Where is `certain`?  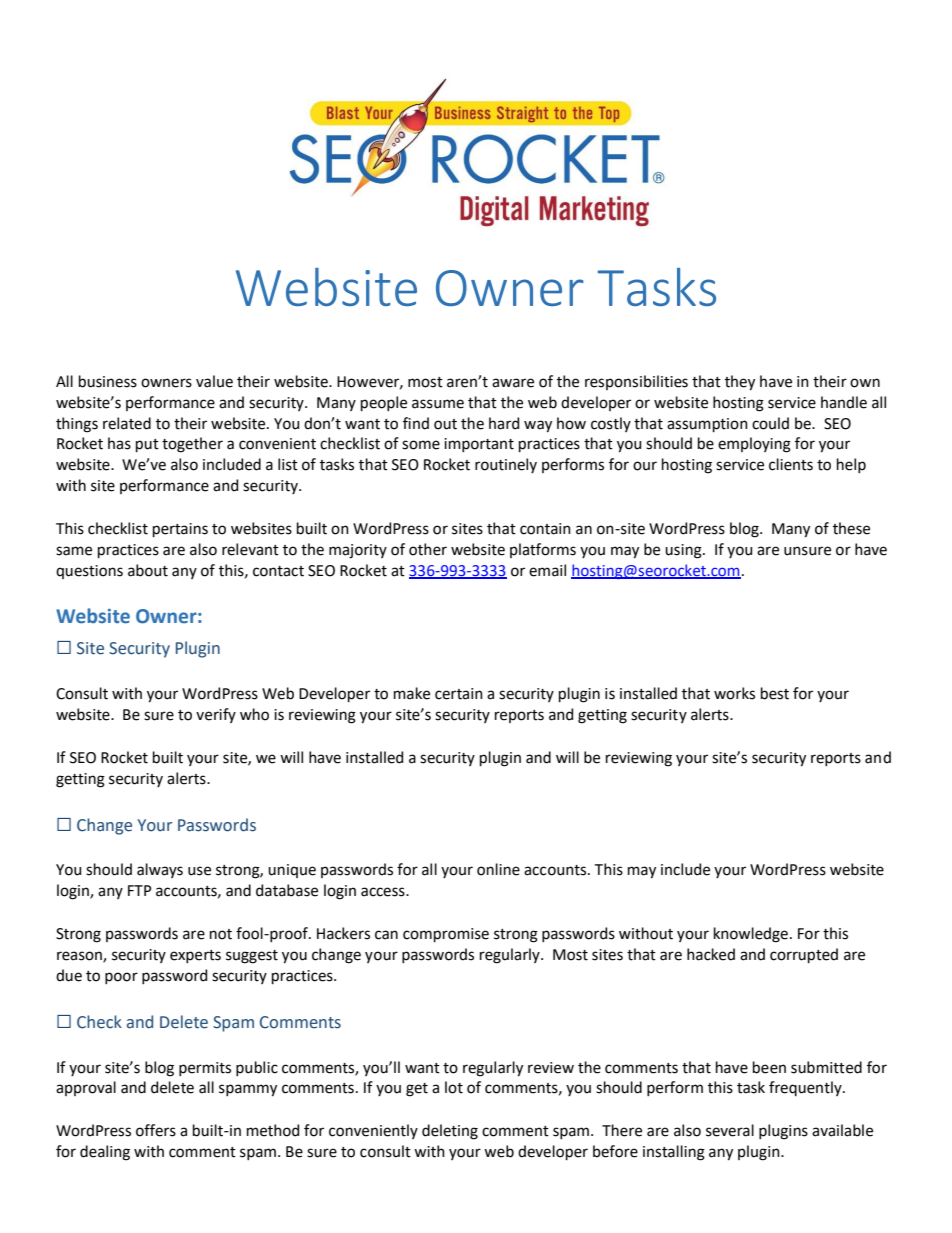 certain is located at coordinates (459, 694).
